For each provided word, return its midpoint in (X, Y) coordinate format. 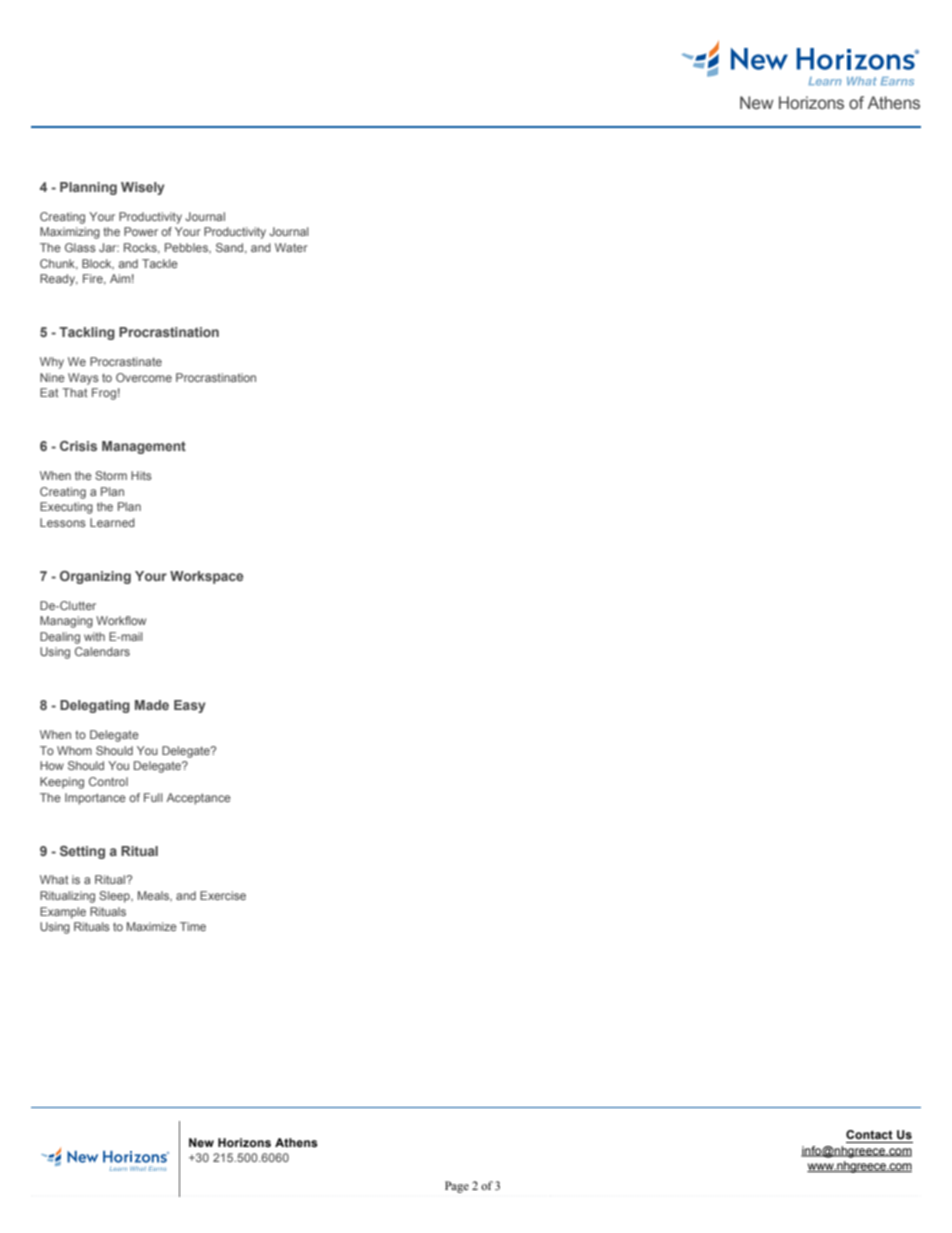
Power (141, 231)
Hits (141, 475)
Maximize (152, 926)
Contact (869, 1134)
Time (193, 926)
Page (457, 1187)
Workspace (206, 577)
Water (291, 247)
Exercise (223, 895)
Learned (112, 522)
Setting (82, 852)
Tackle (160, 263)
